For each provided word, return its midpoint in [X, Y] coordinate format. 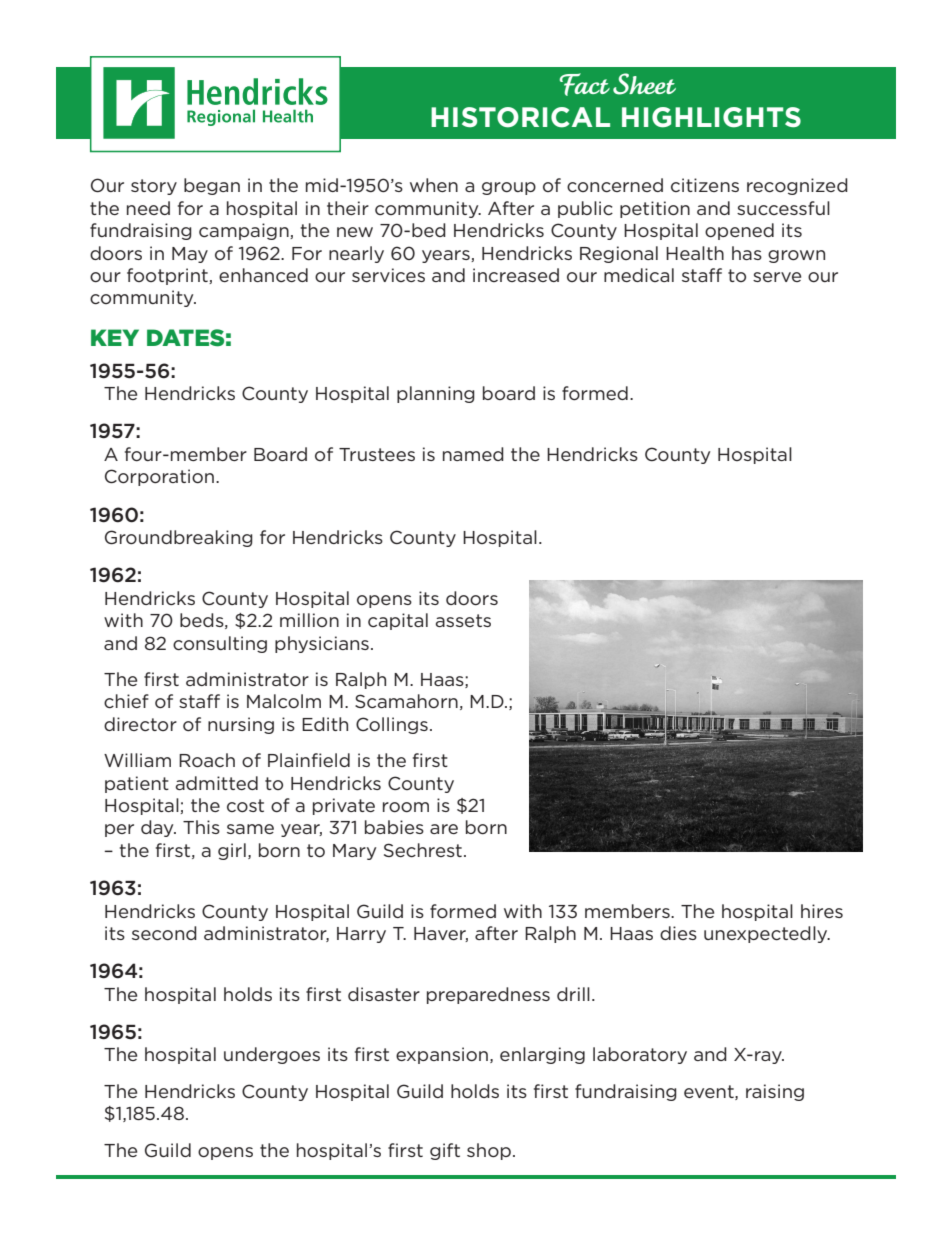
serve [777, 277]
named [473, 454]
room [406, 807]
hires [822, 911]
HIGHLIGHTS [711, 117]
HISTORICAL [520, 117]
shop [489, 1151]
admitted [217, 783]
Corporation [159, 477]
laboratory [640, 1055]
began [212, 186]
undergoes [272, 1055]
